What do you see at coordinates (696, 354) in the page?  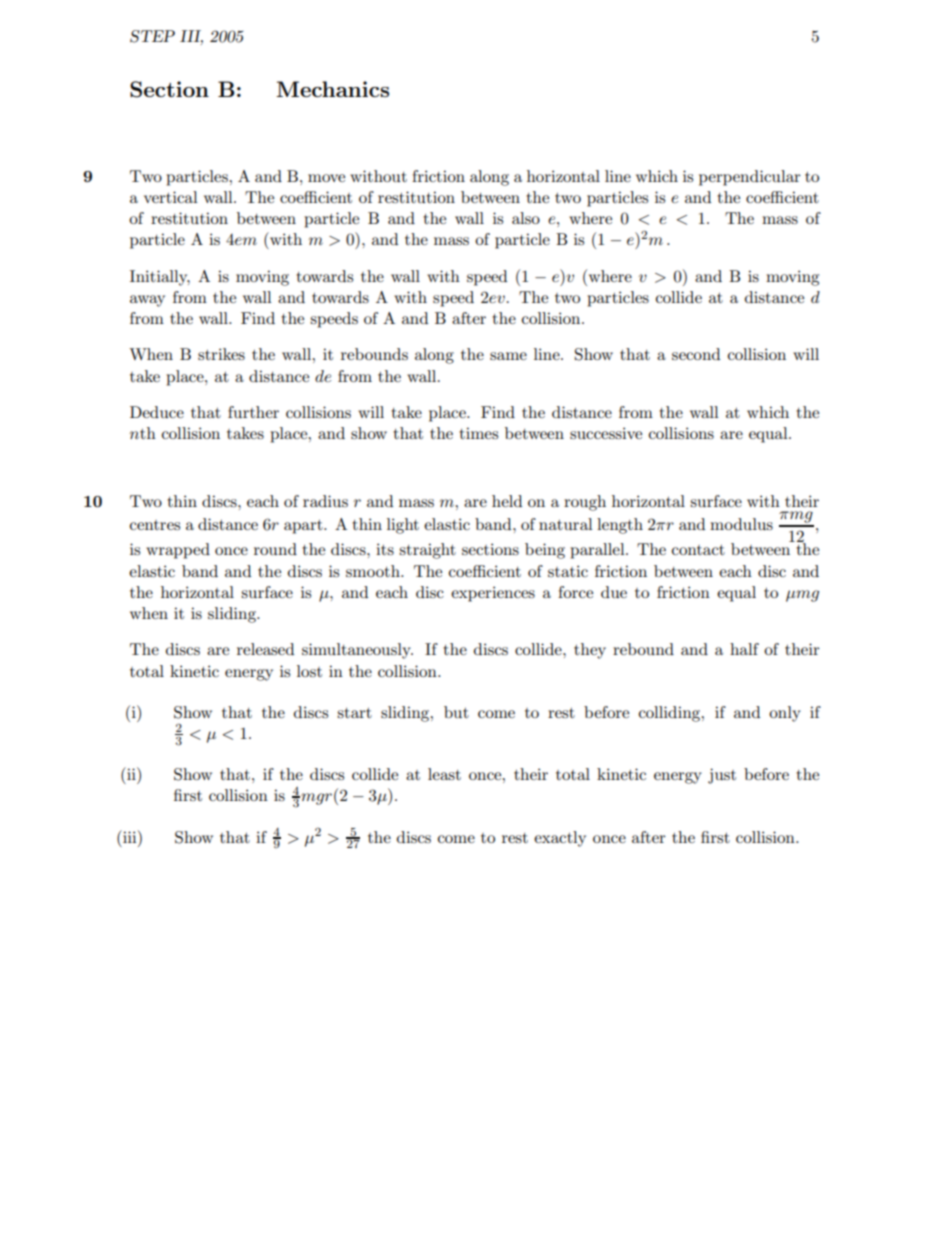 I see `second` at bounding box center [696, 354].
